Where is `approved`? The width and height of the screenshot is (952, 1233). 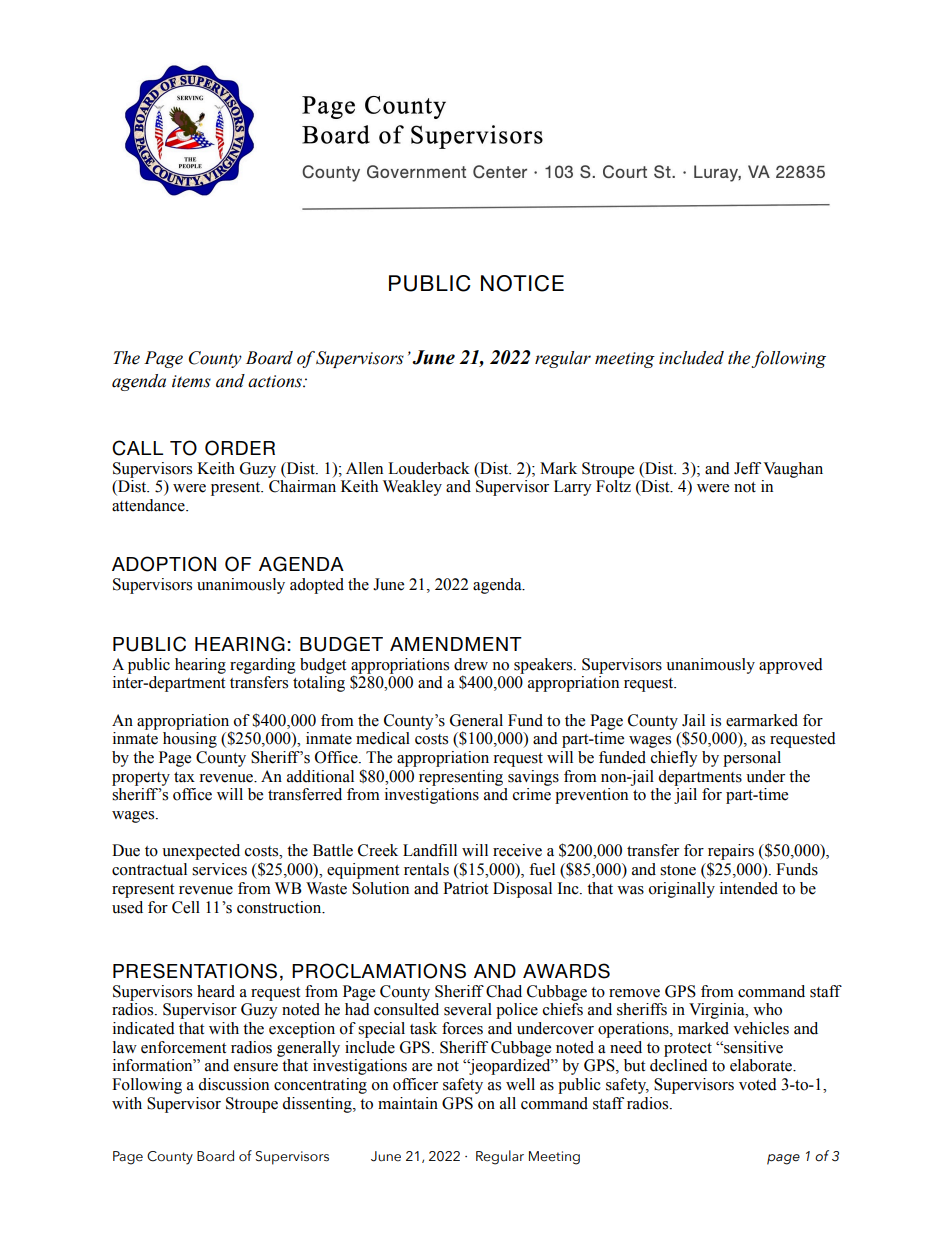 approved is located at coordinates (791, 666).
